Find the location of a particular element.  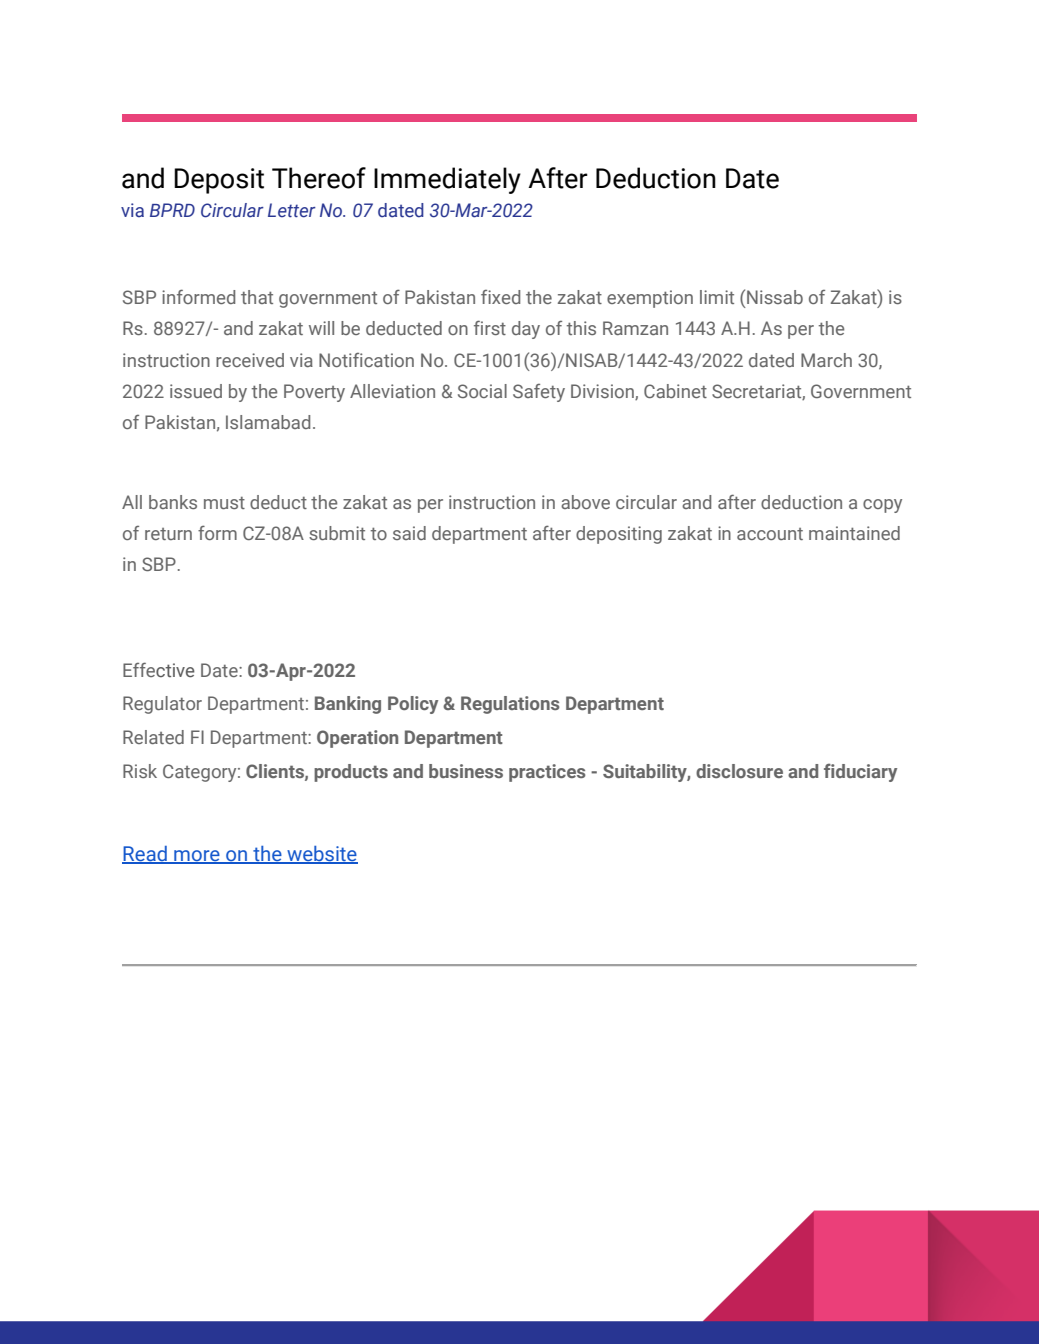

March is located at coordinates (826, 360).
